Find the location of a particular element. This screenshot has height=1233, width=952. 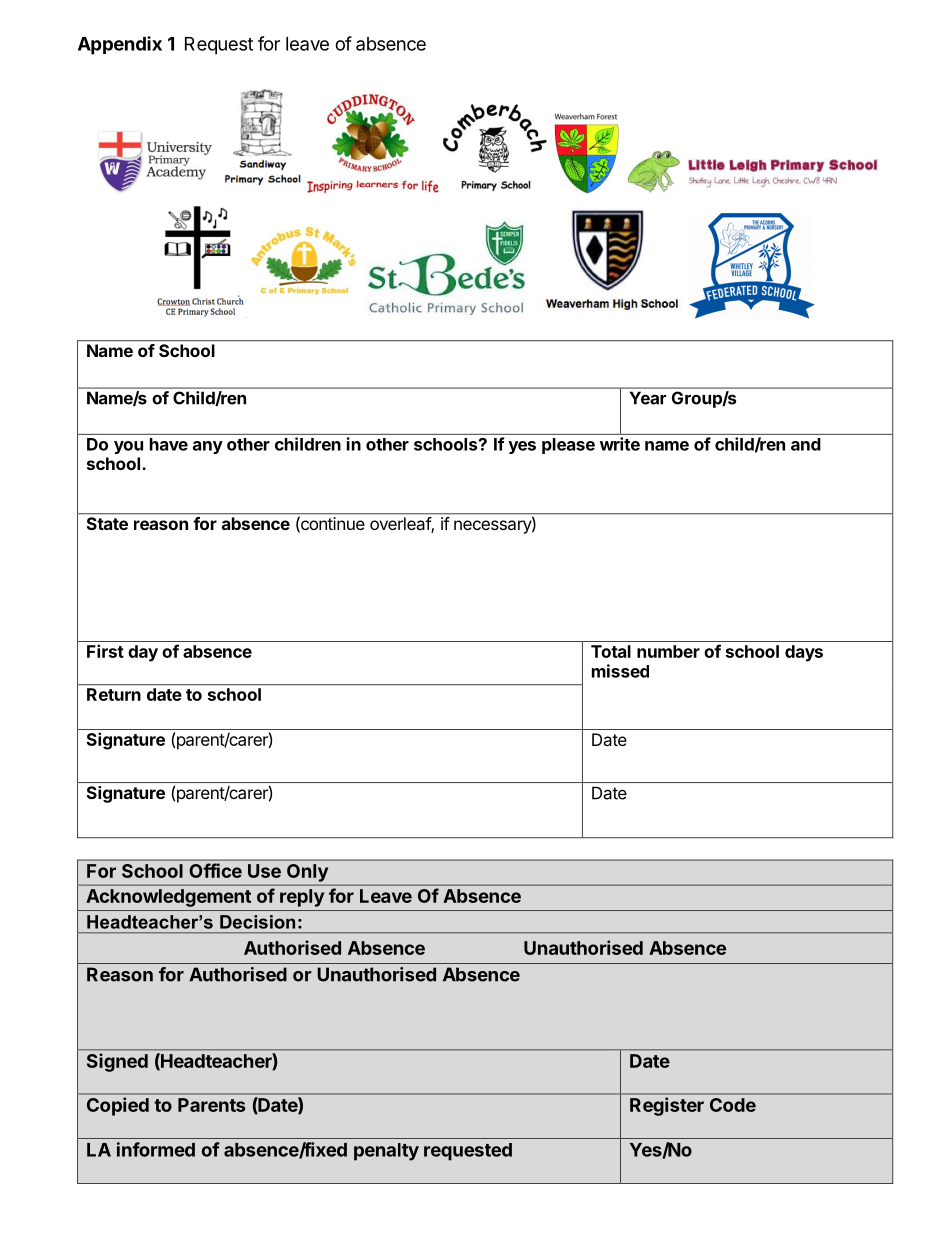

informed is located at coordinates (156, 1149).
